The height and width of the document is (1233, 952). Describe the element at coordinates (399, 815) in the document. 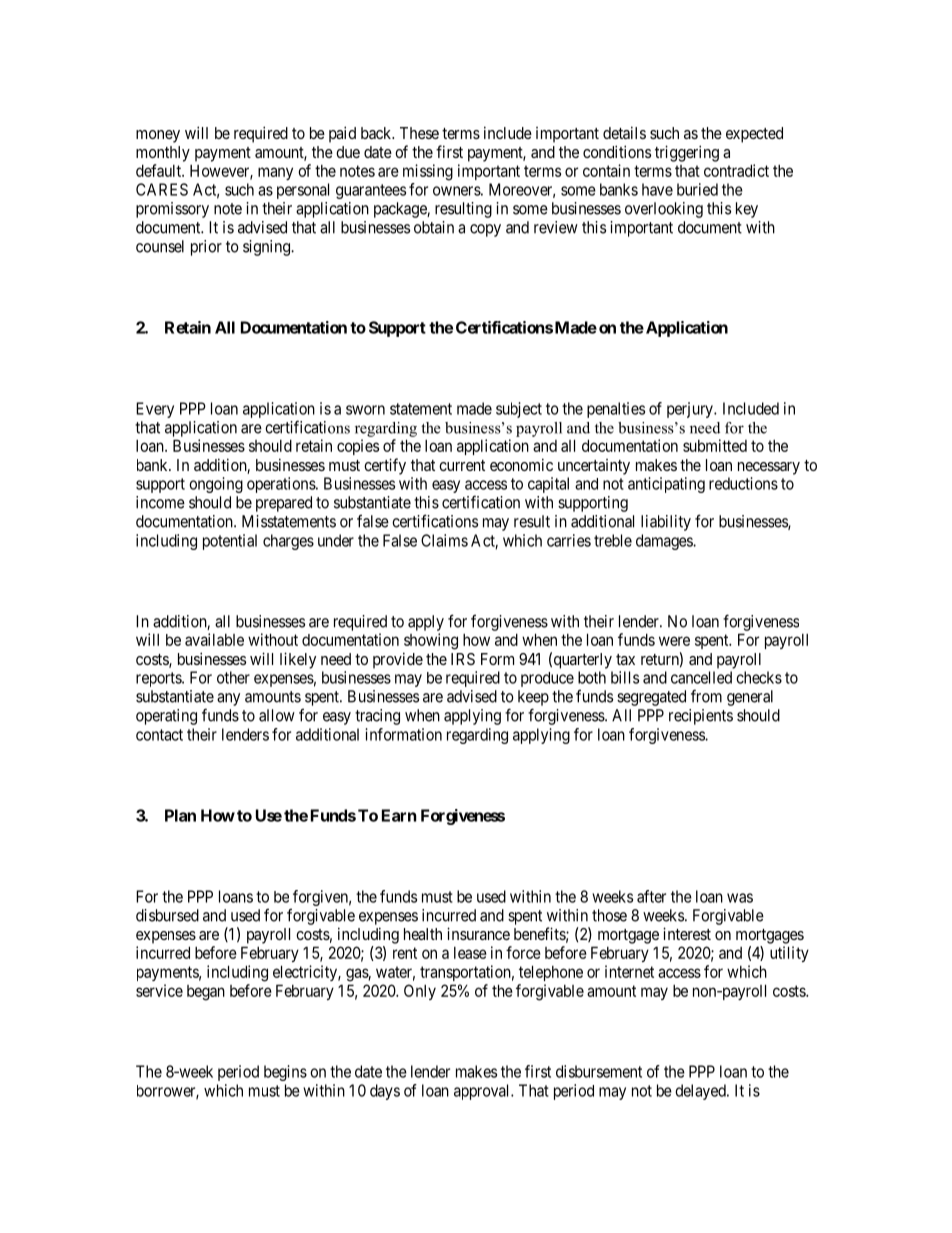

I see `Earn` at that location.
